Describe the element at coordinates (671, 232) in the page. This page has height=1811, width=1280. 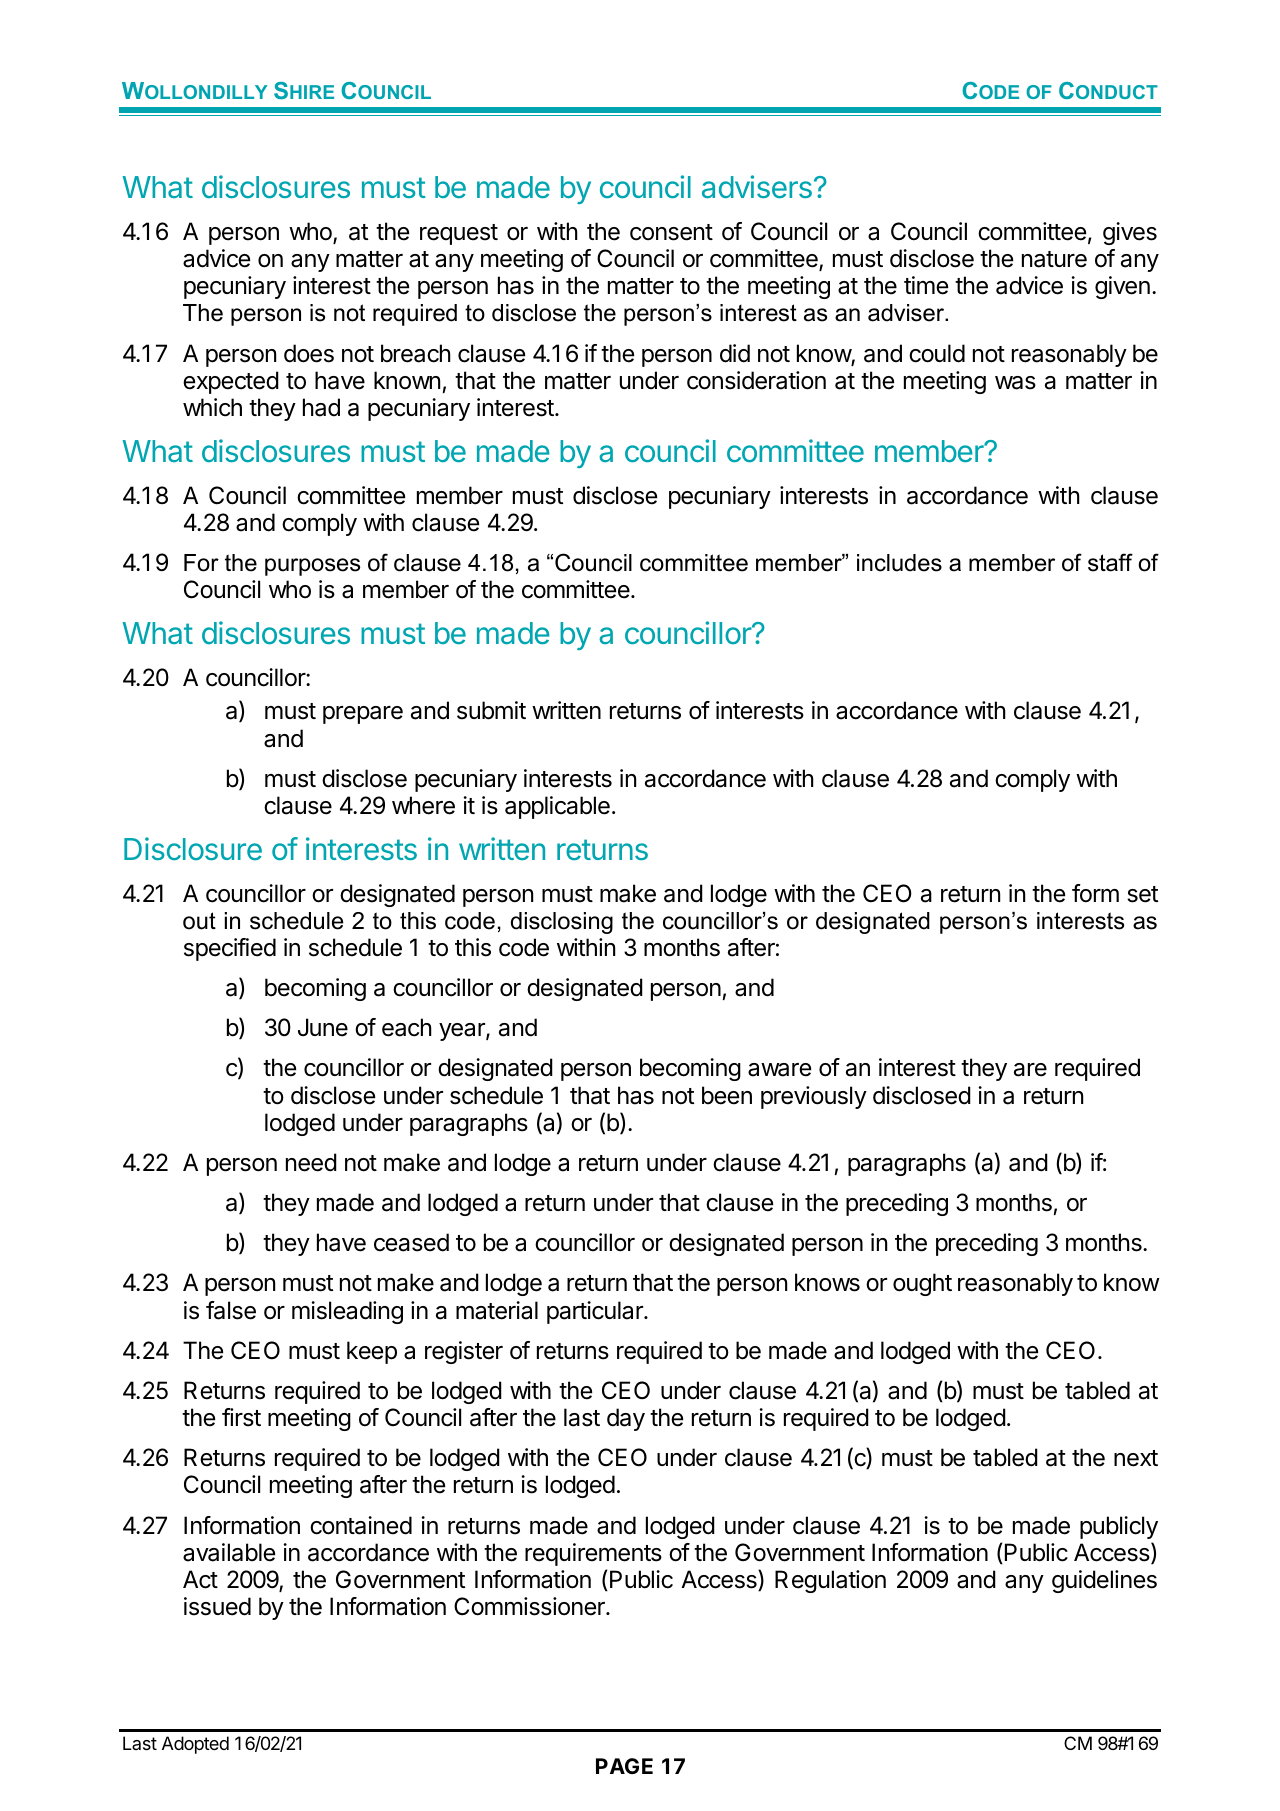
I see `consent` at that location.
